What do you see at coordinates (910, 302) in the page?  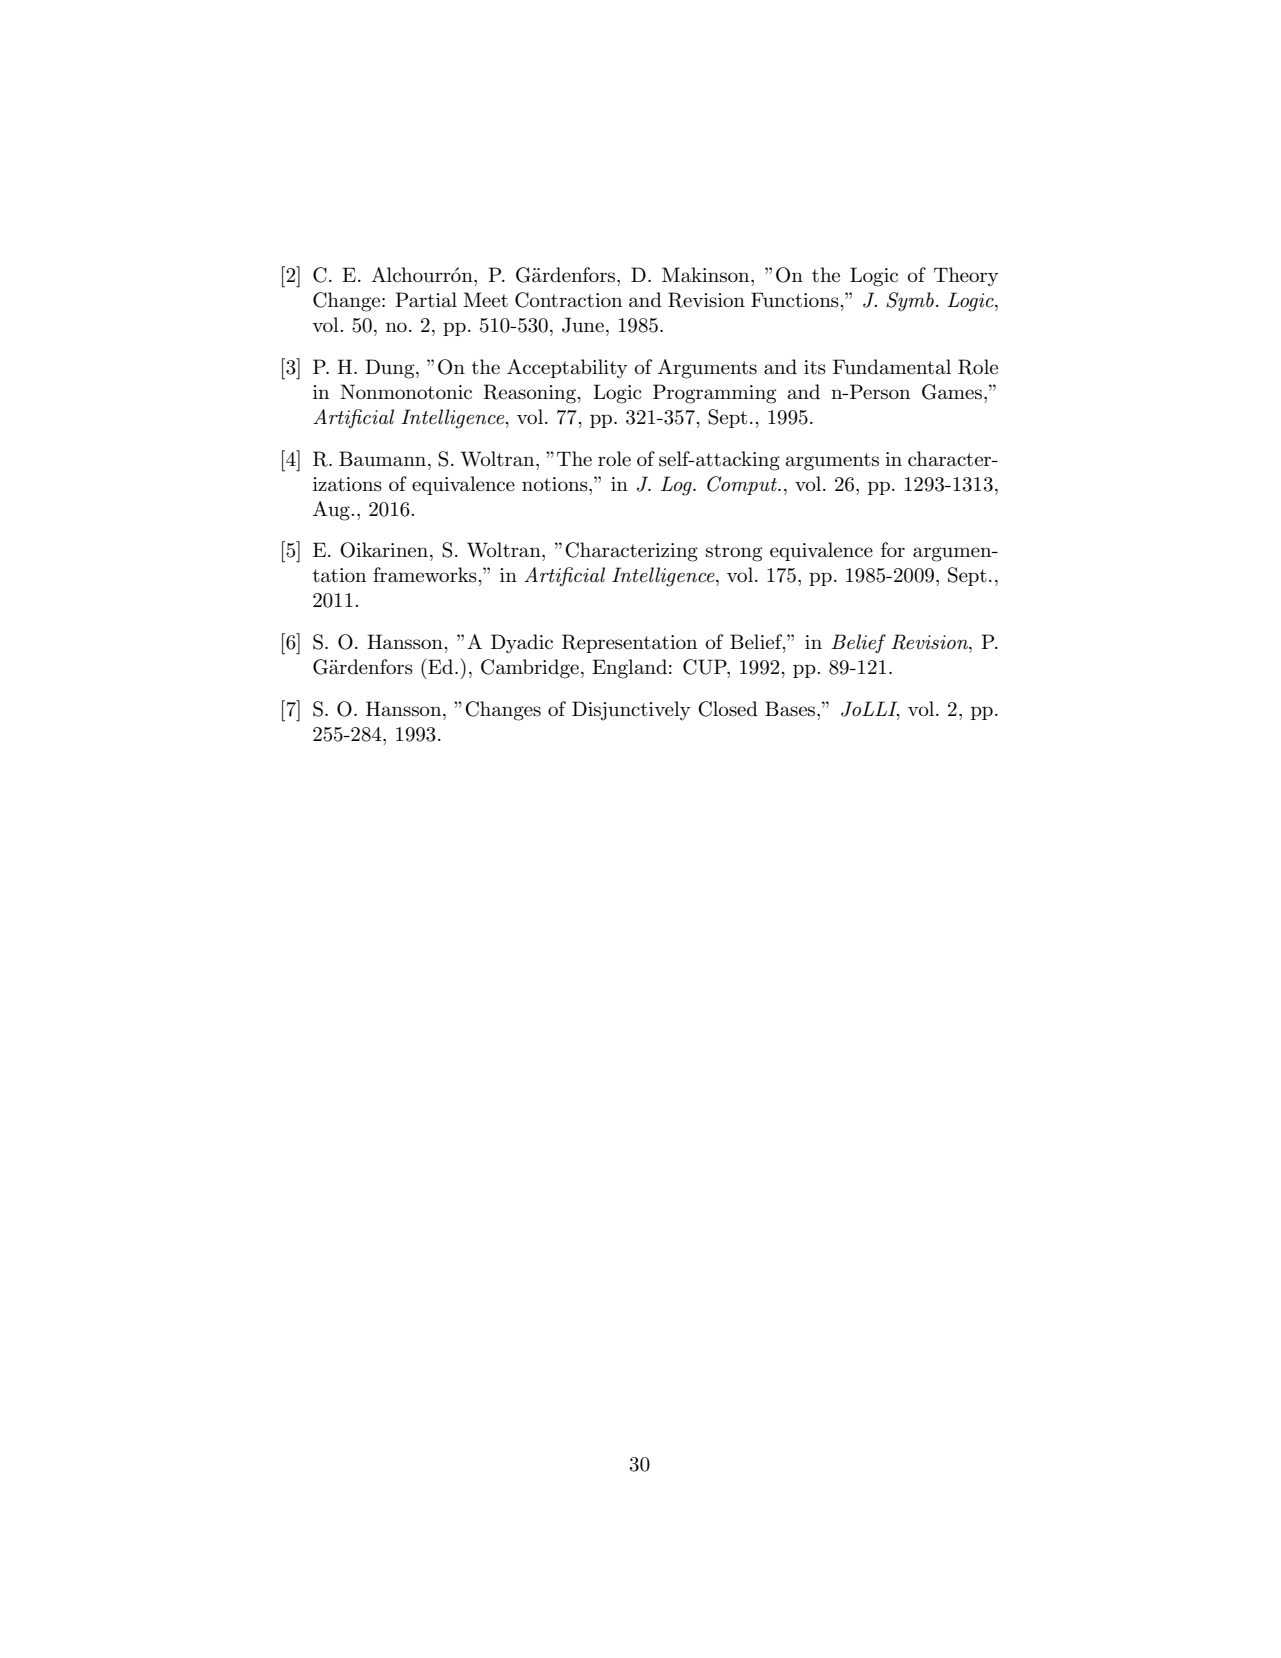 I see `Symb` at bounding box center [910, 302].
